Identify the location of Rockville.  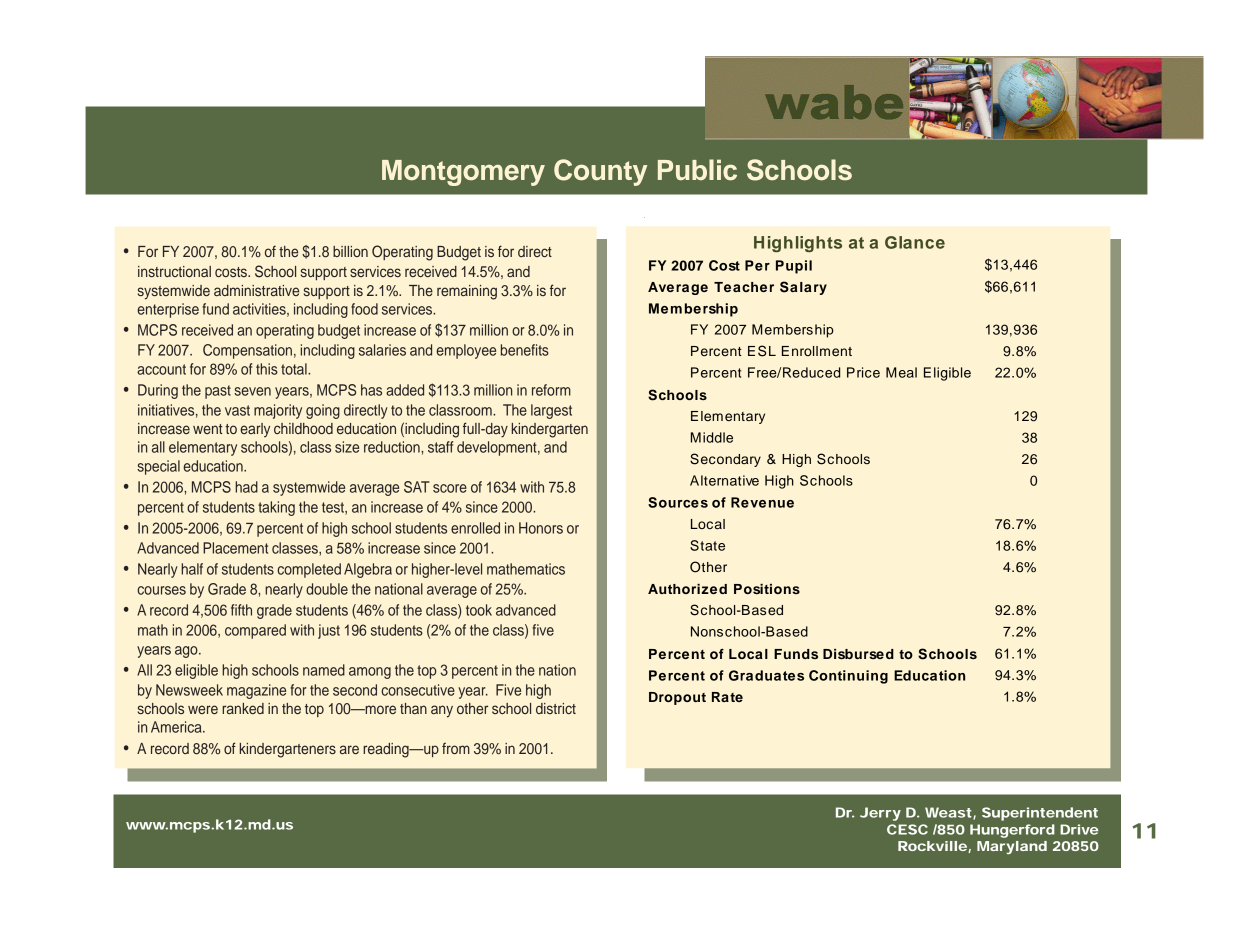
(932, 846).
